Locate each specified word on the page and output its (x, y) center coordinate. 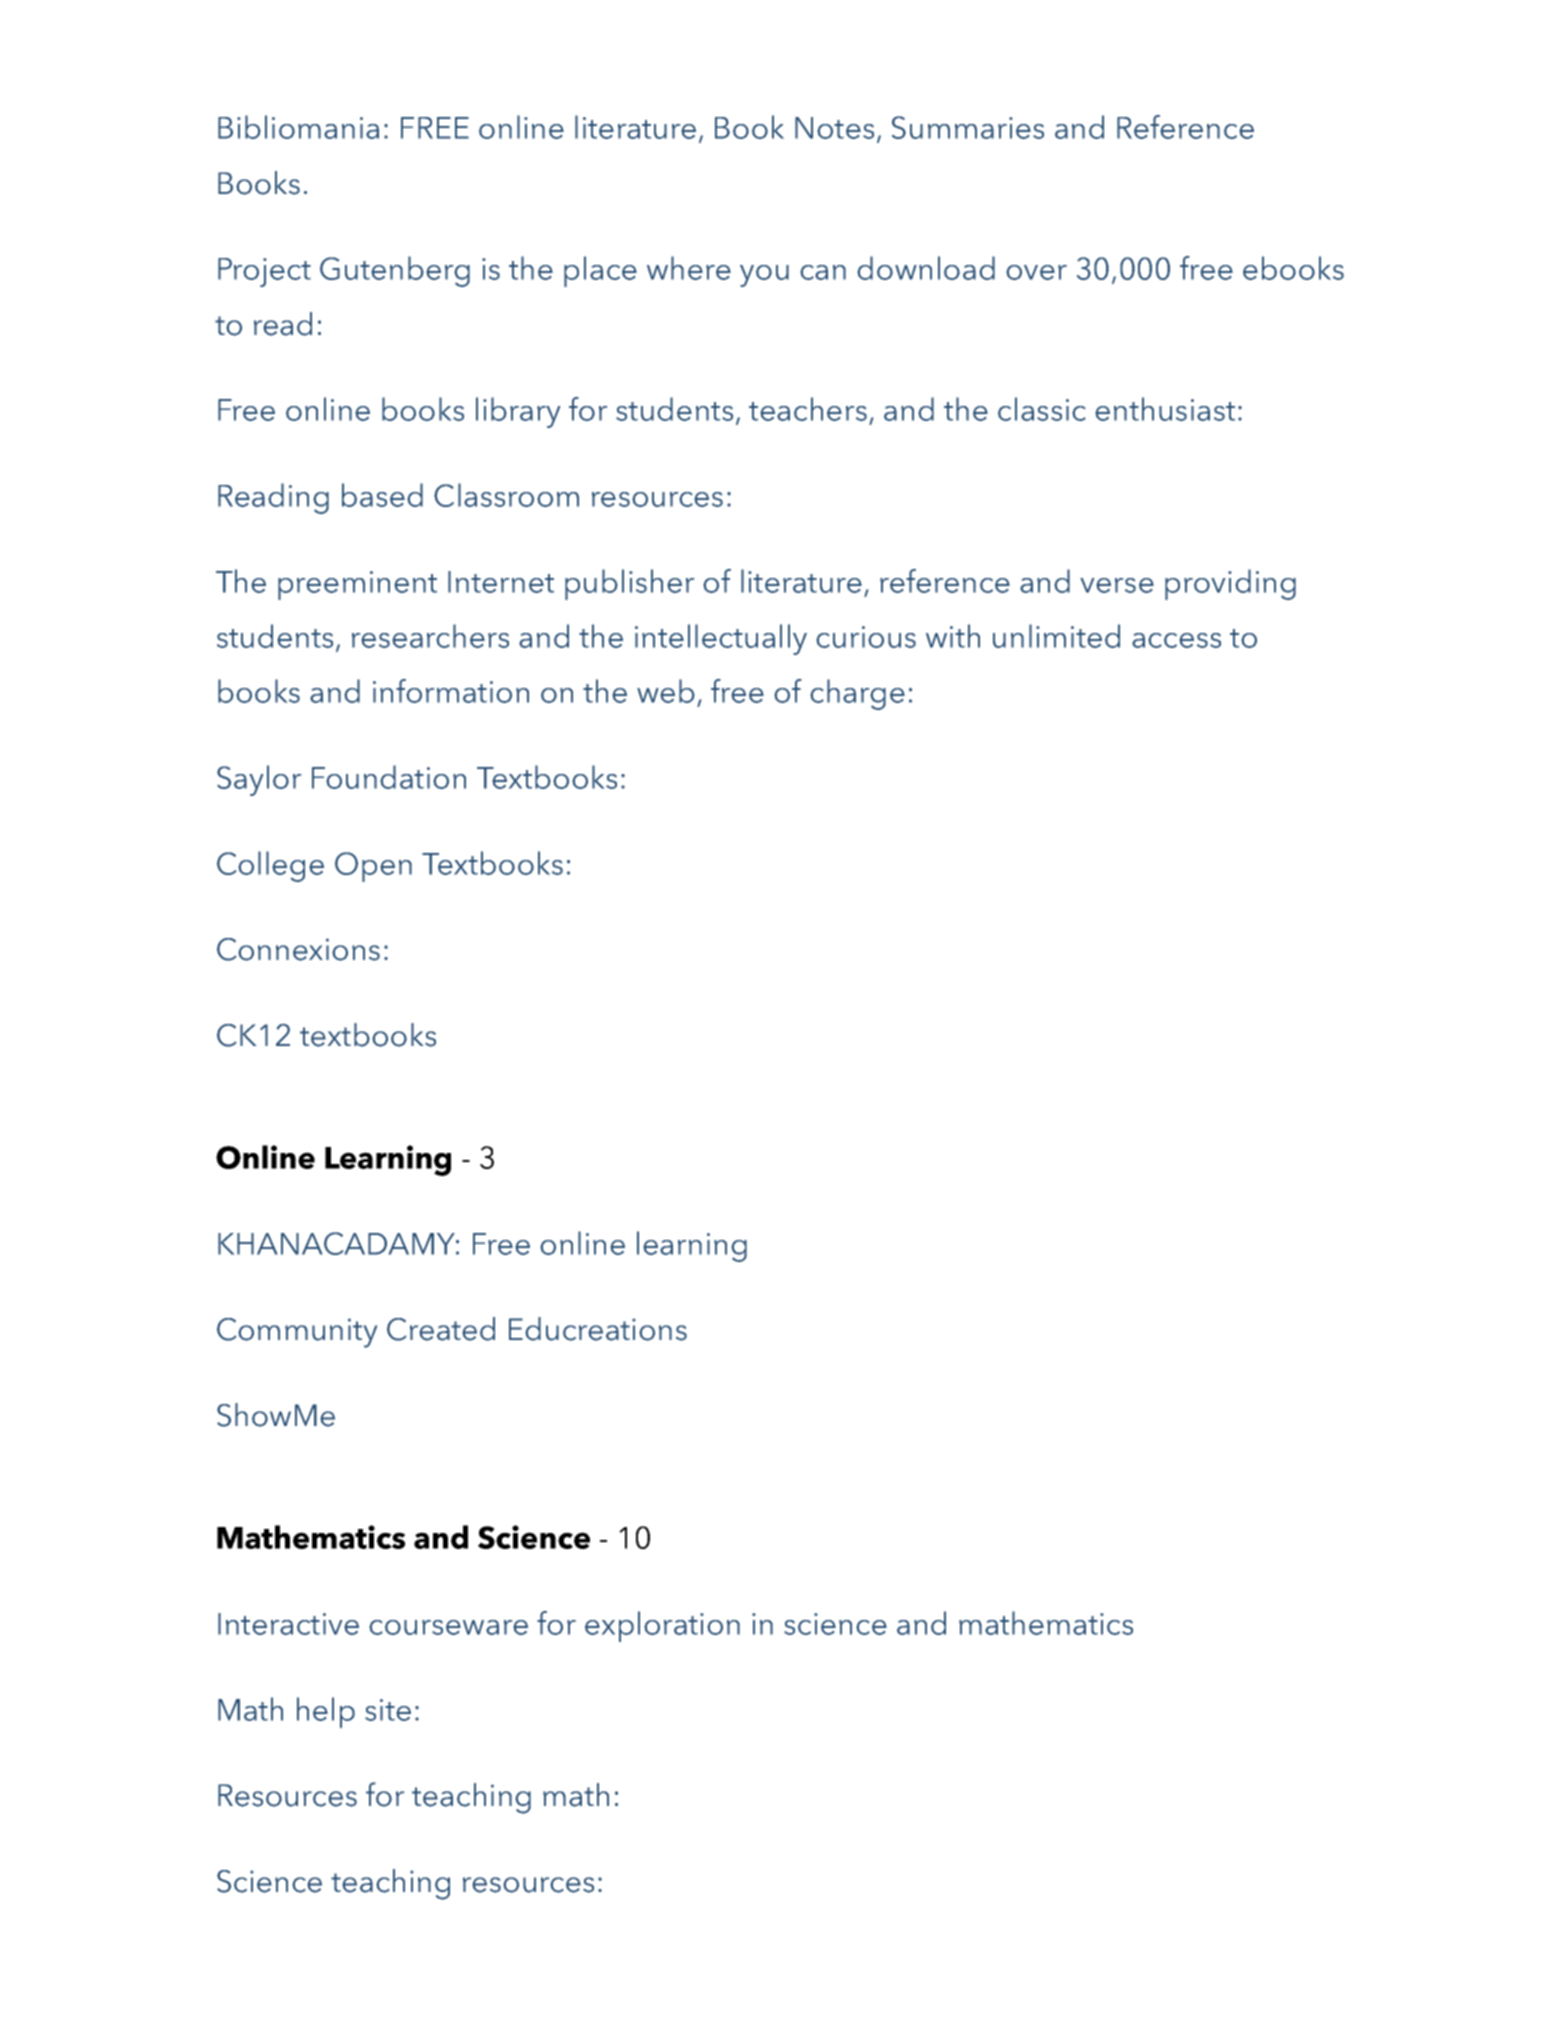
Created (441, 1329)
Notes (834, 128)
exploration (662, 1626)
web (666, 691)
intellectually (721, 639)
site (388, 1710)
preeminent (357, 585)
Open (373, 867)
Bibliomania (298, 127)
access (1176, 640)
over (1036, 272)
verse (1117, 585)
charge (857, 694)
